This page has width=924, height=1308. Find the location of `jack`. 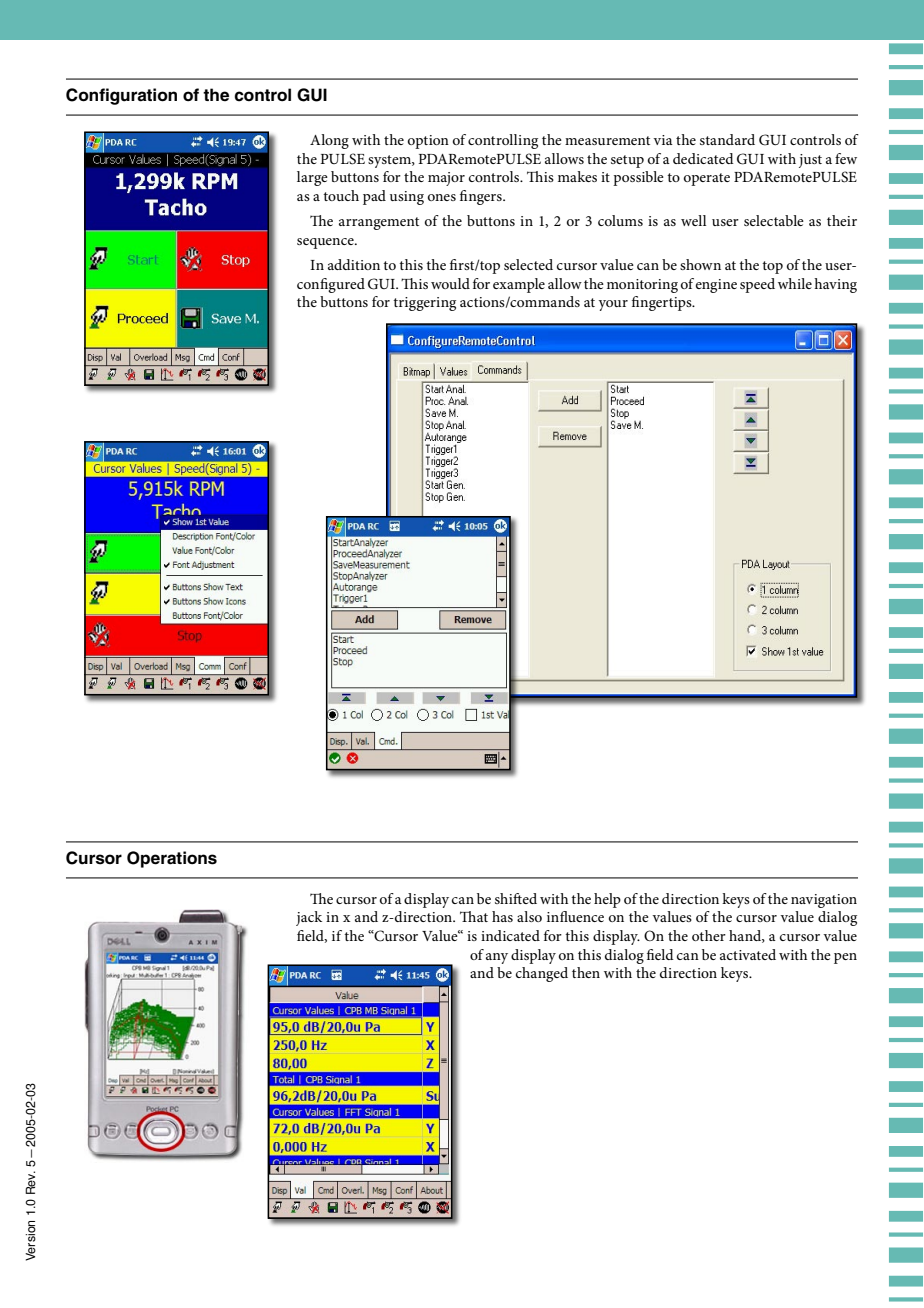

jack is located at coordinates (309, 918).
